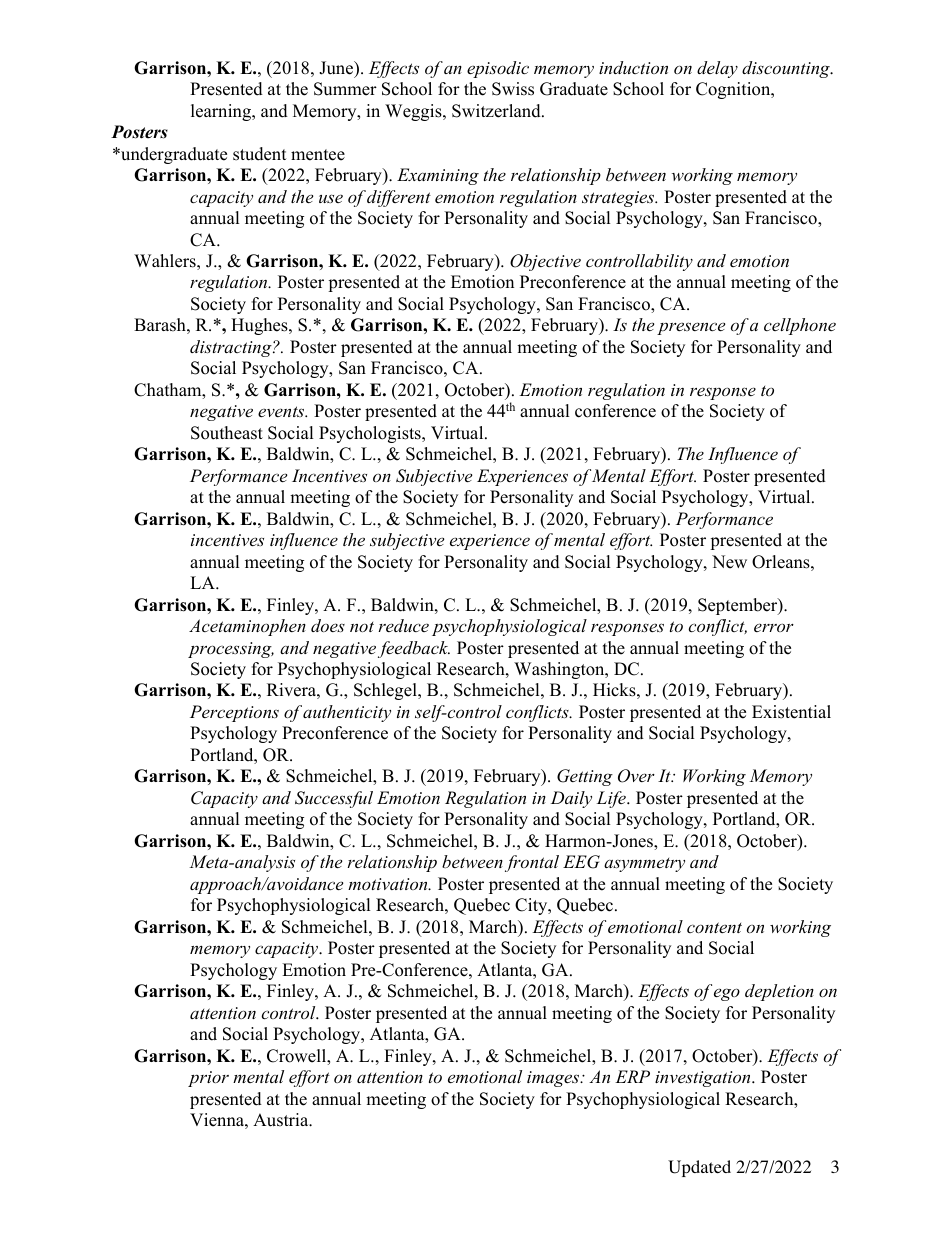 This page has width=952, height=1233. Describe the element at coordinates (734, 90) in the page. I see `Cognition` at that location.
